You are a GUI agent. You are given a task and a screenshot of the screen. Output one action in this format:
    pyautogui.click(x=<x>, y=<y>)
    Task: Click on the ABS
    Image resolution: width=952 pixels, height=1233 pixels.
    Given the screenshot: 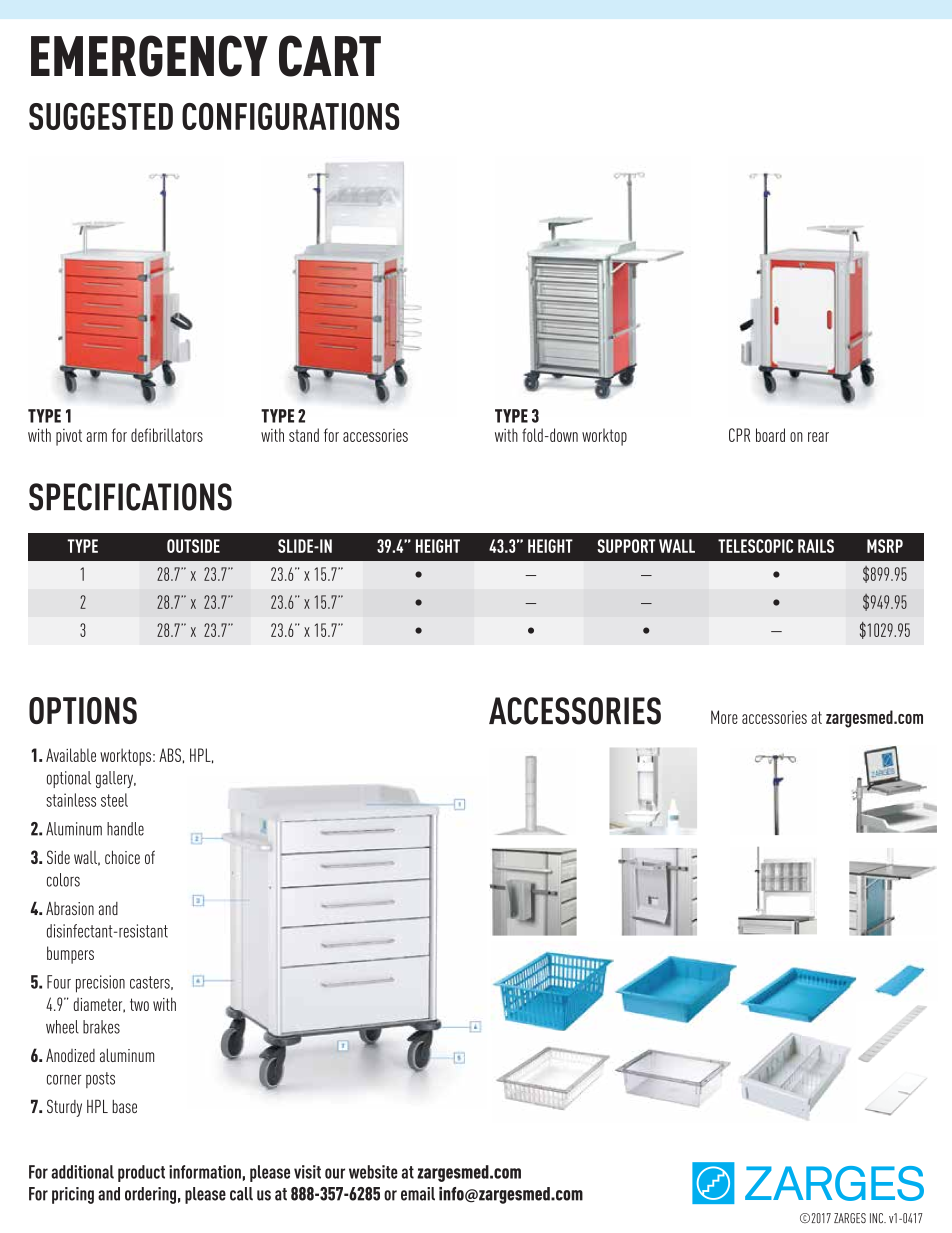 What is the action you would take?
    pyautogui.click(x=170, y=755)
